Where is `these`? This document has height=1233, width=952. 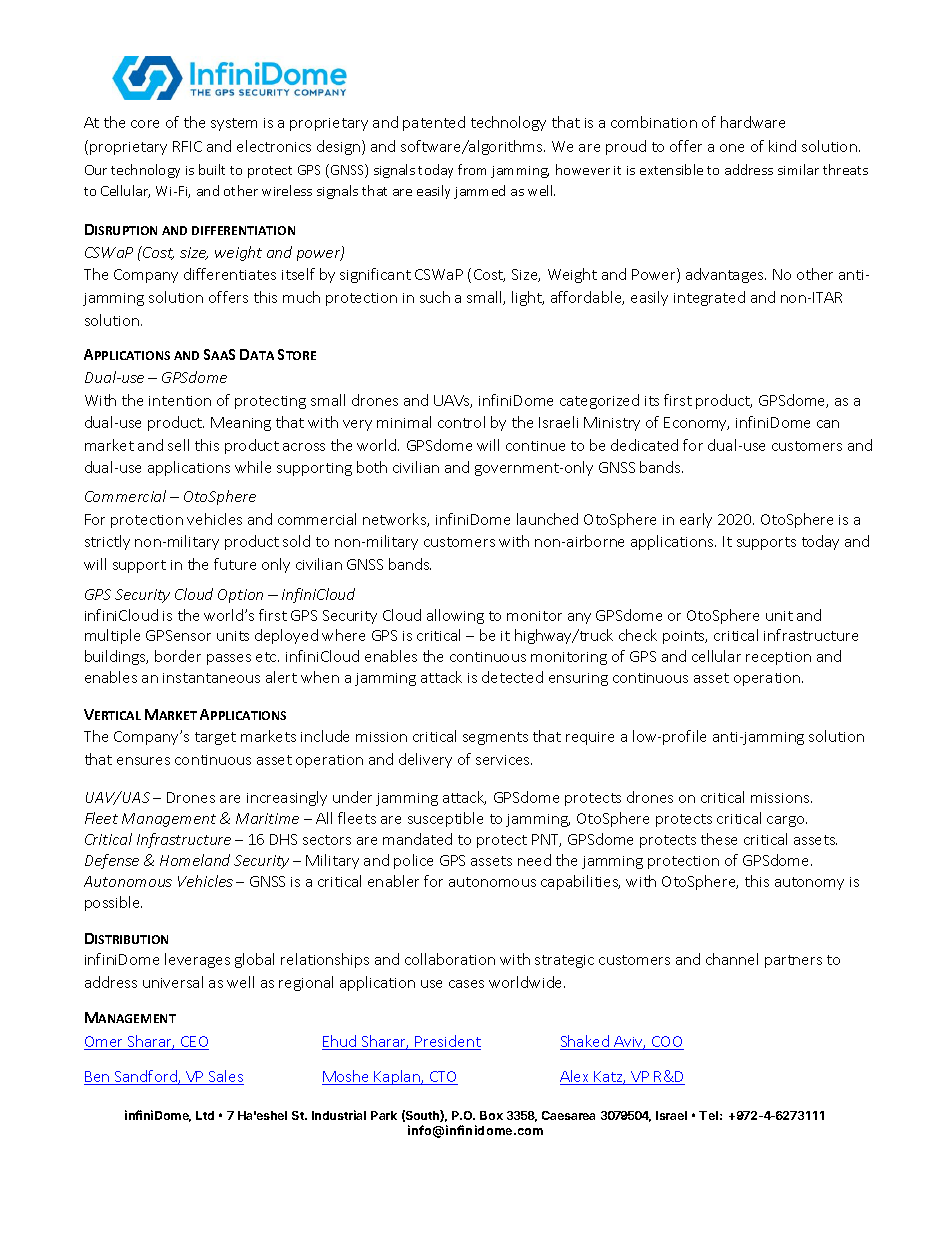
these is located at coordinates (719, 839).
